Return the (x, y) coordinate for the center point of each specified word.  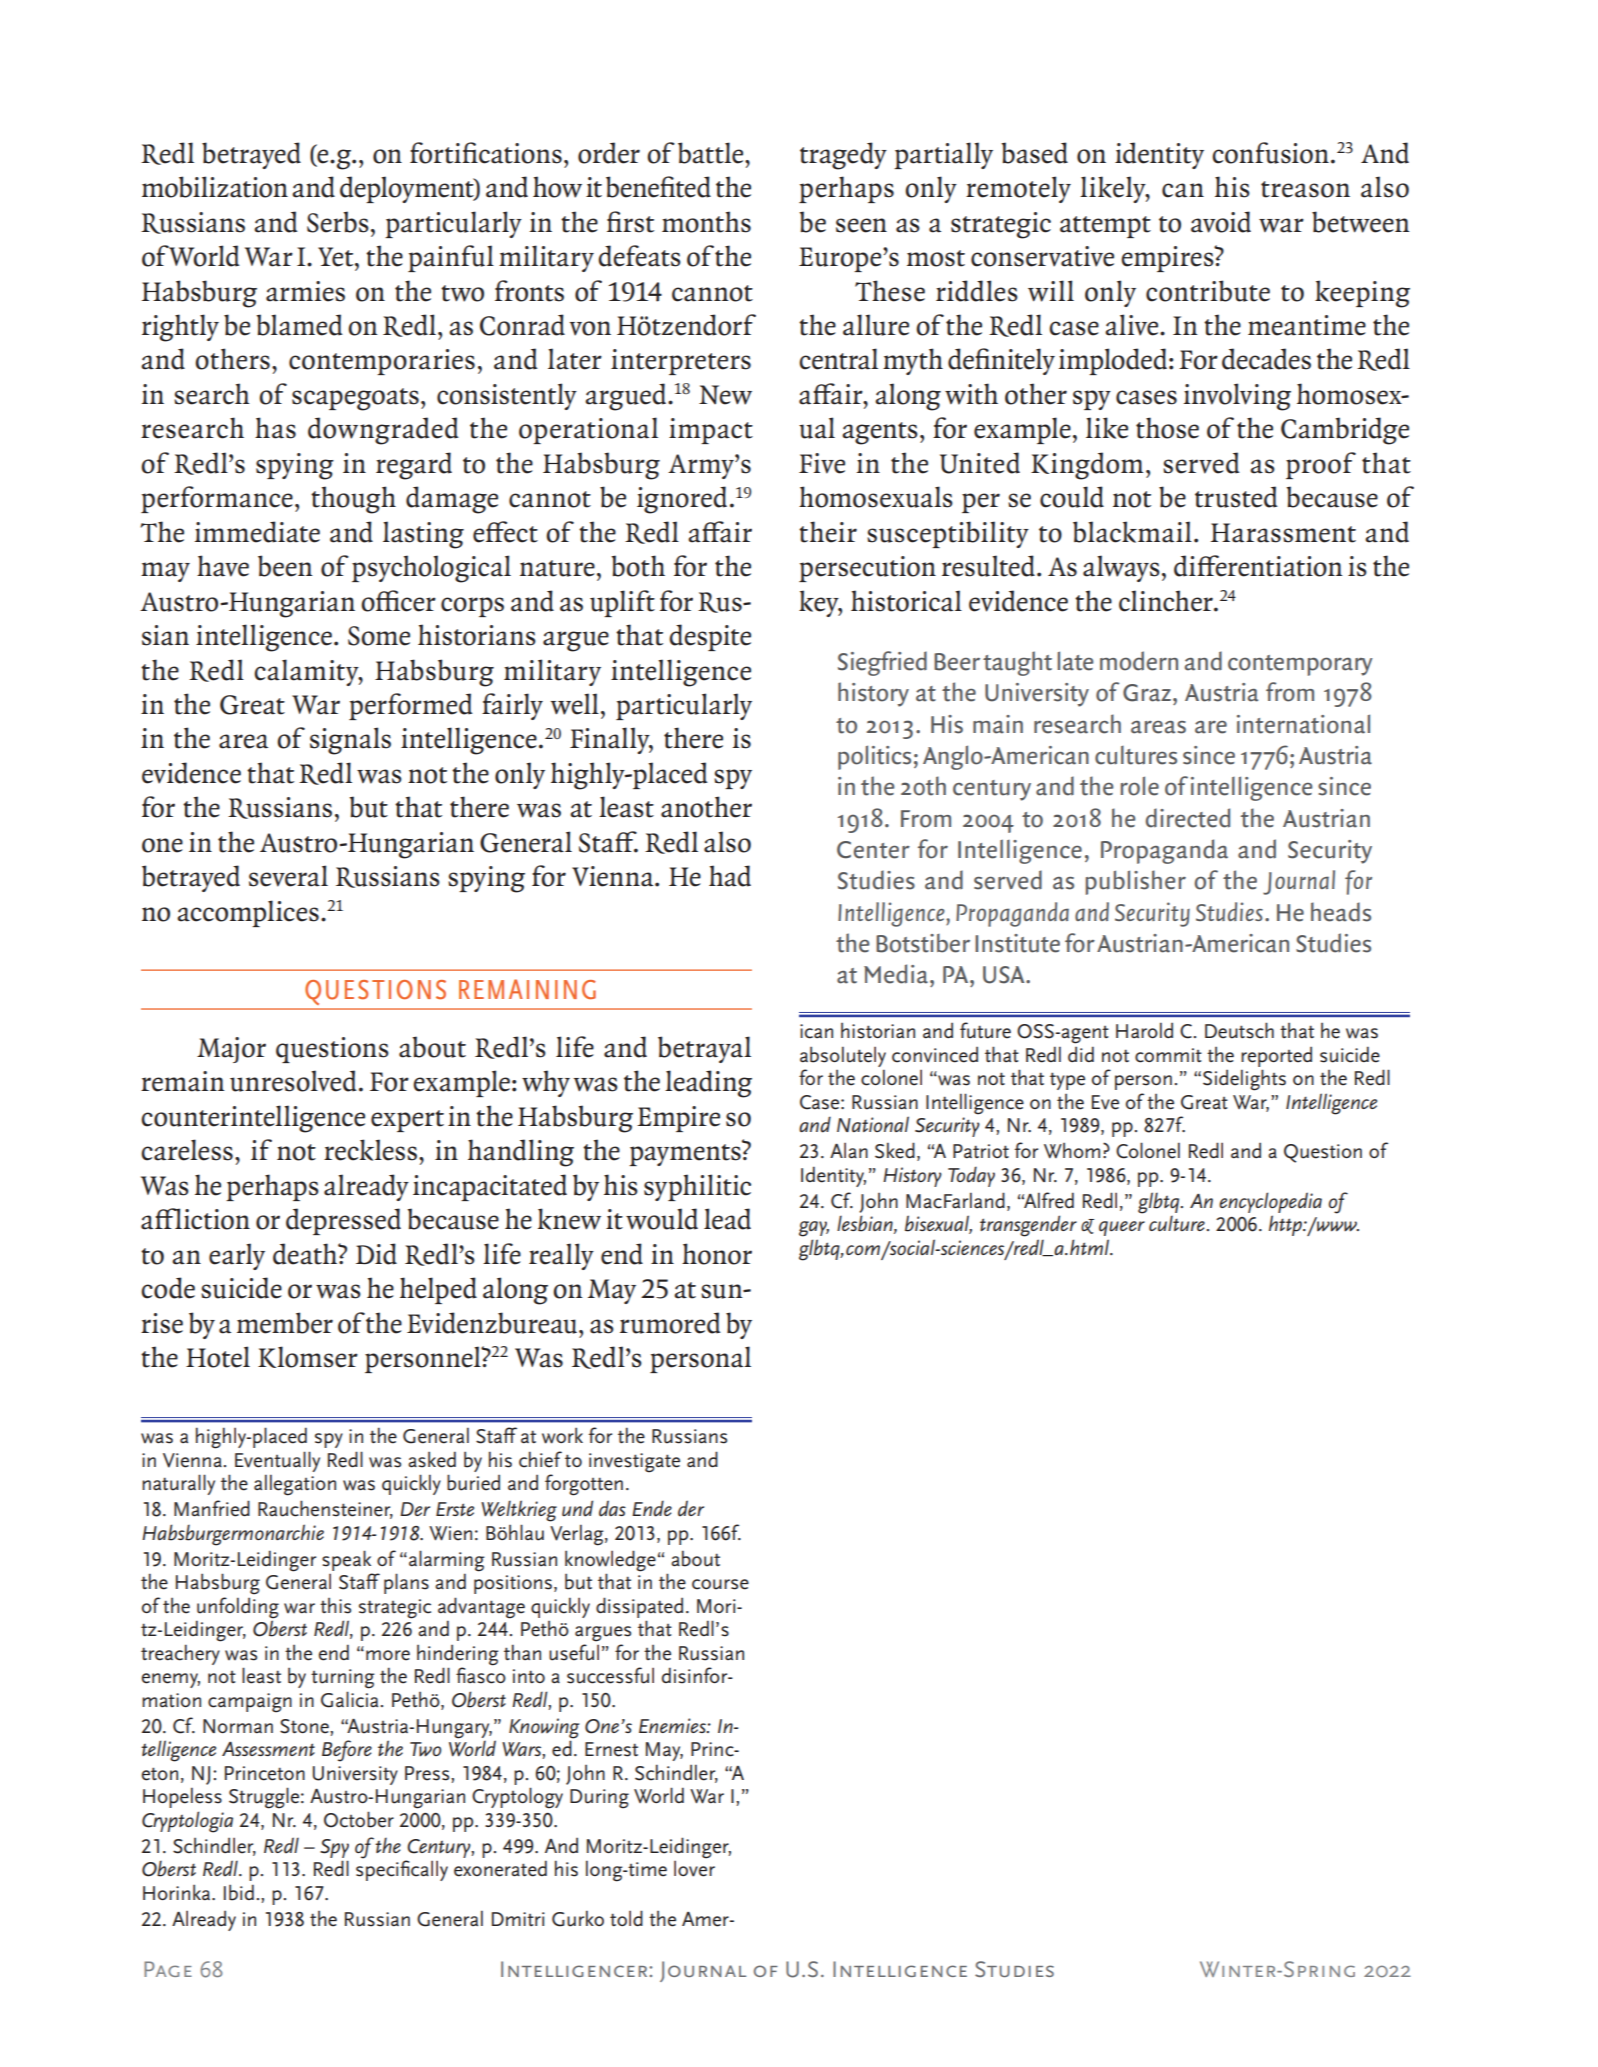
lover (694, 1869)
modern (1139, 661)
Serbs (338, 222)
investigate (634, 1463)
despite (710, 637)
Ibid (239, 1892)
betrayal (704, 1049)
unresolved (293, 1081)
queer (1122, 1228)
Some (379, 636)
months (706, 222)
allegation (295, 1485)
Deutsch (1239, 1030)
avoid (1221, 222)
